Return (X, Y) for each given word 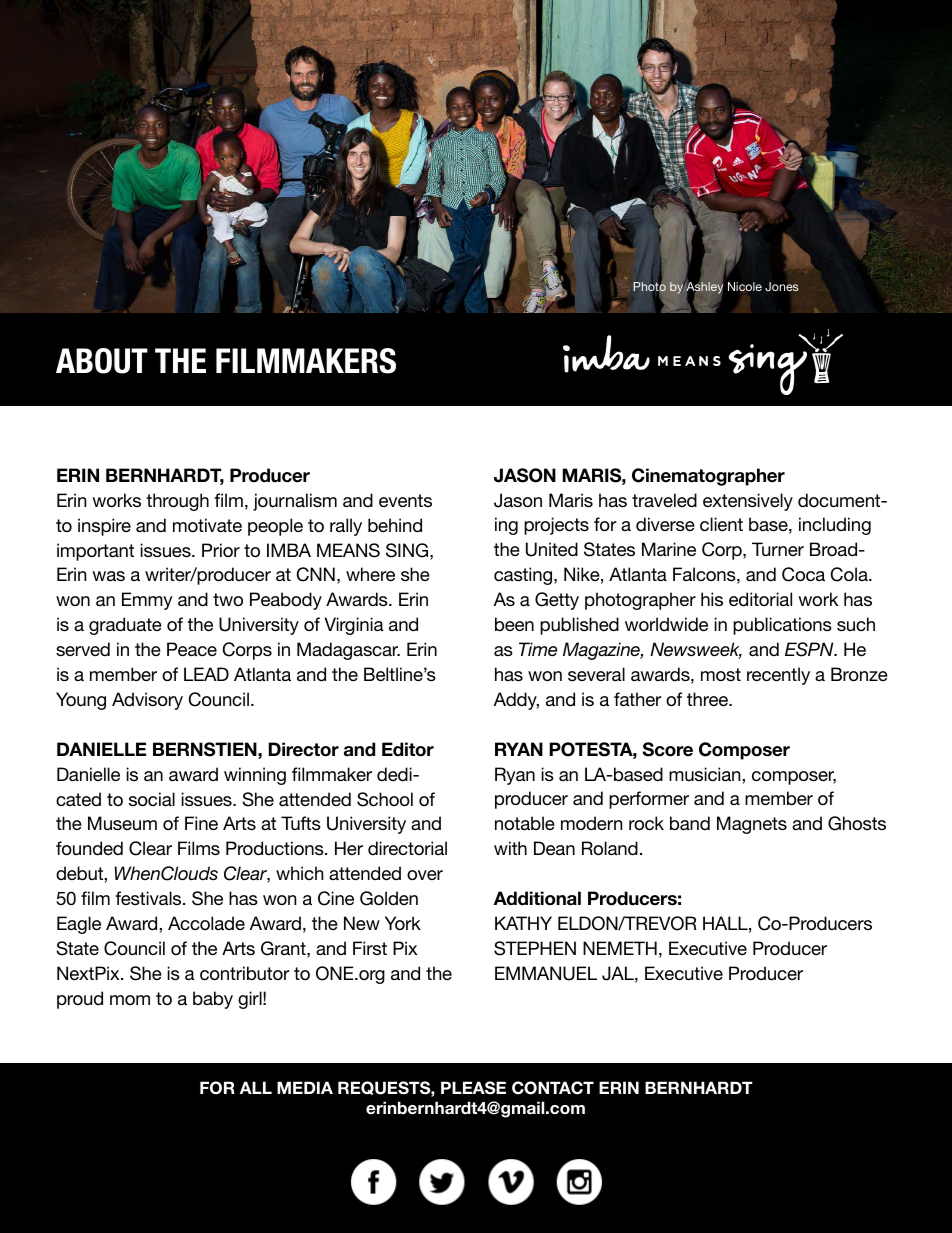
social (152, 799)
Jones (782, 286)
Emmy (147, 601)
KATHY (523, 923)
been (514, 624)
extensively (748, 502)
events (405, 500)
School (385, 799)
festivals (149, 898)
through (177, 502)
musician (706, 774)
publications (782, 626)
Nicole (745, 286)
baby (213, 1000)
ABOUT (102, 361)
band (690, 823)
